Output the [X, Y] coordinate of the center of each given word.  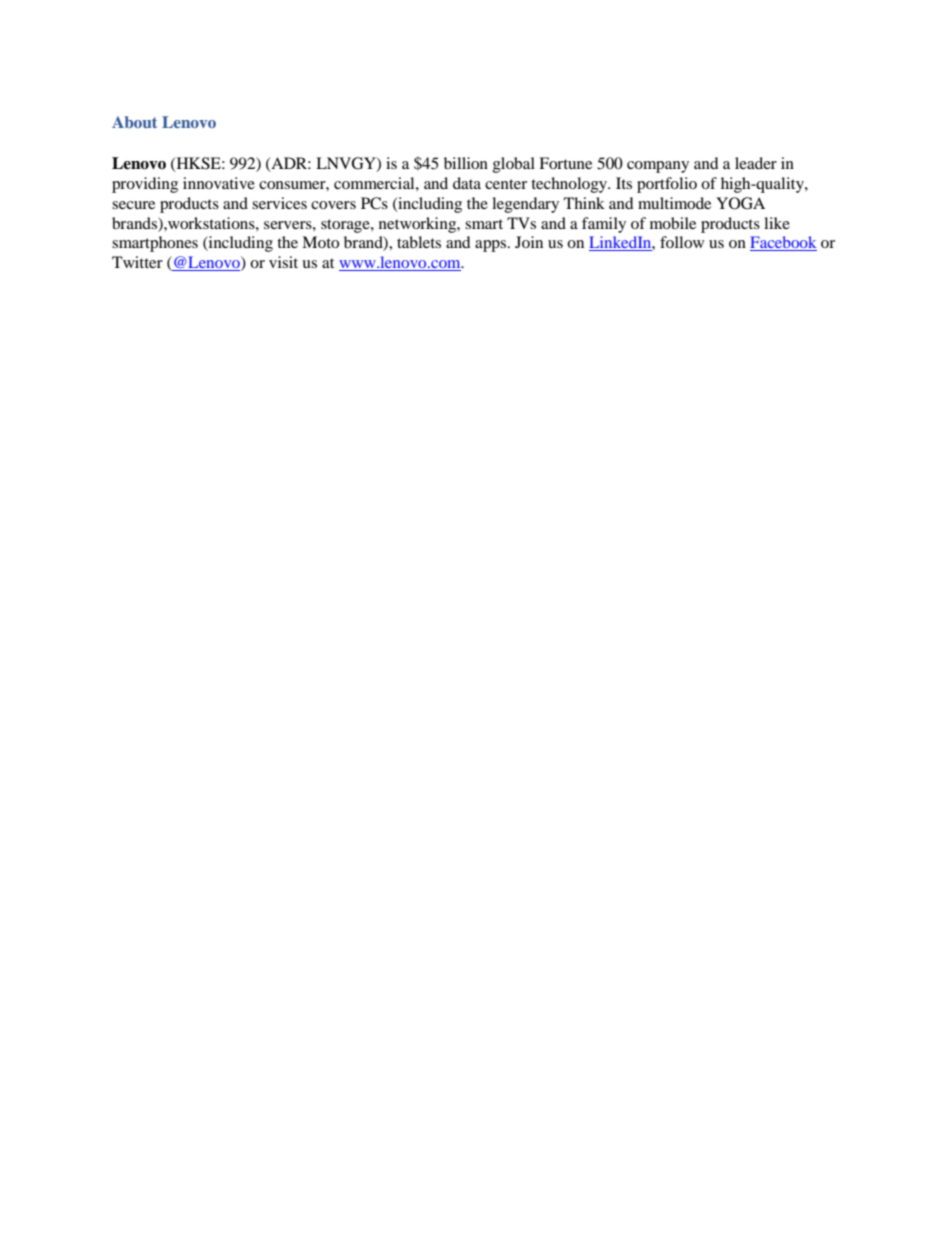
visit [283, 262]
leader [756, 163]
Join [529, 242]
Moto [320, 242]
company [658, 167]
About [134, 122]
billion [466, 163]
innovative [219, 183]
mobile [673, 223]
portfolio [667, 185]
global [514, 165]
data [467, 183]
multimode [674, 203]
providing [145, 185]
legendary [525, 205]
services [279, 203]
